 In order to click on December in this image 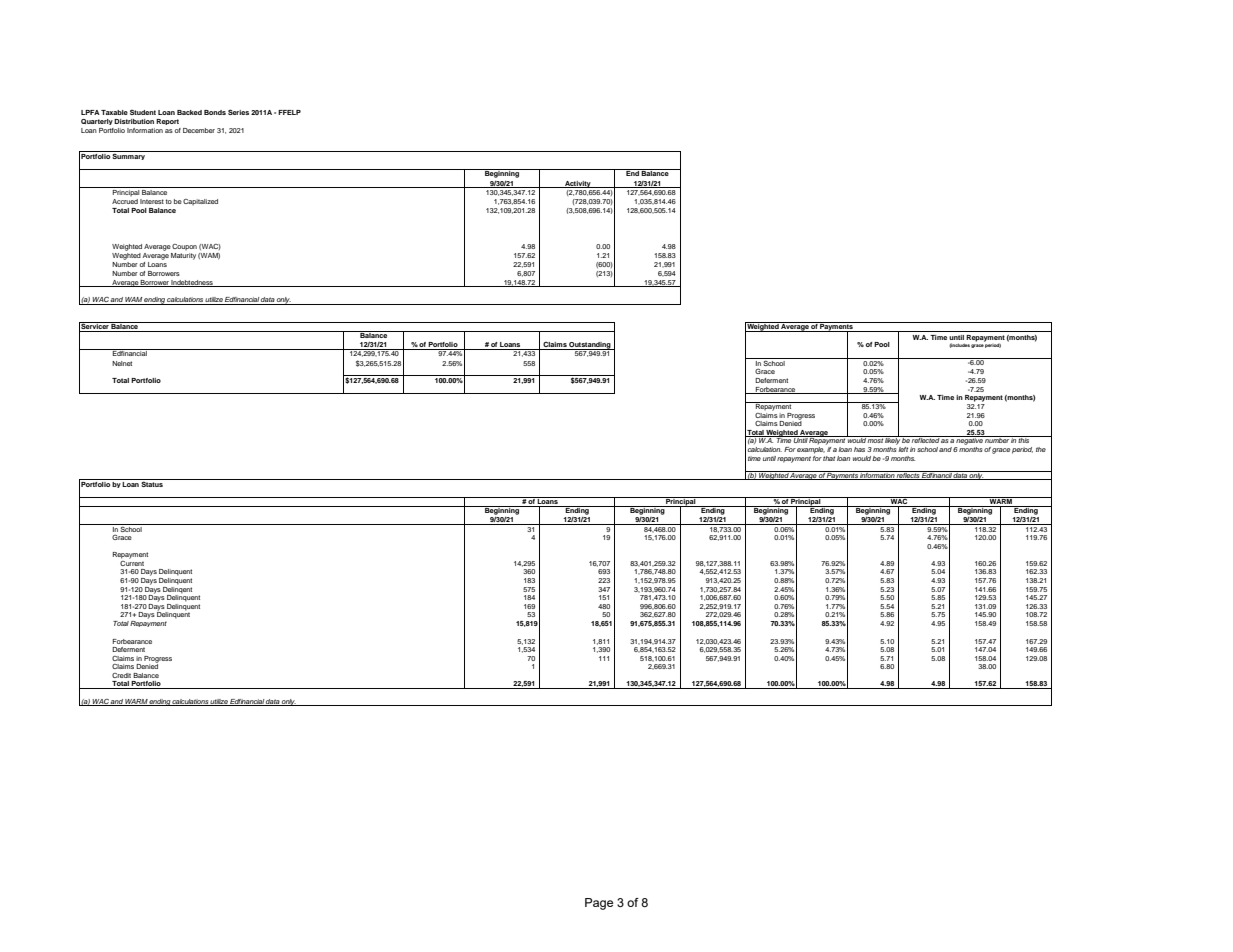, I will do `click(199, 130)`.
